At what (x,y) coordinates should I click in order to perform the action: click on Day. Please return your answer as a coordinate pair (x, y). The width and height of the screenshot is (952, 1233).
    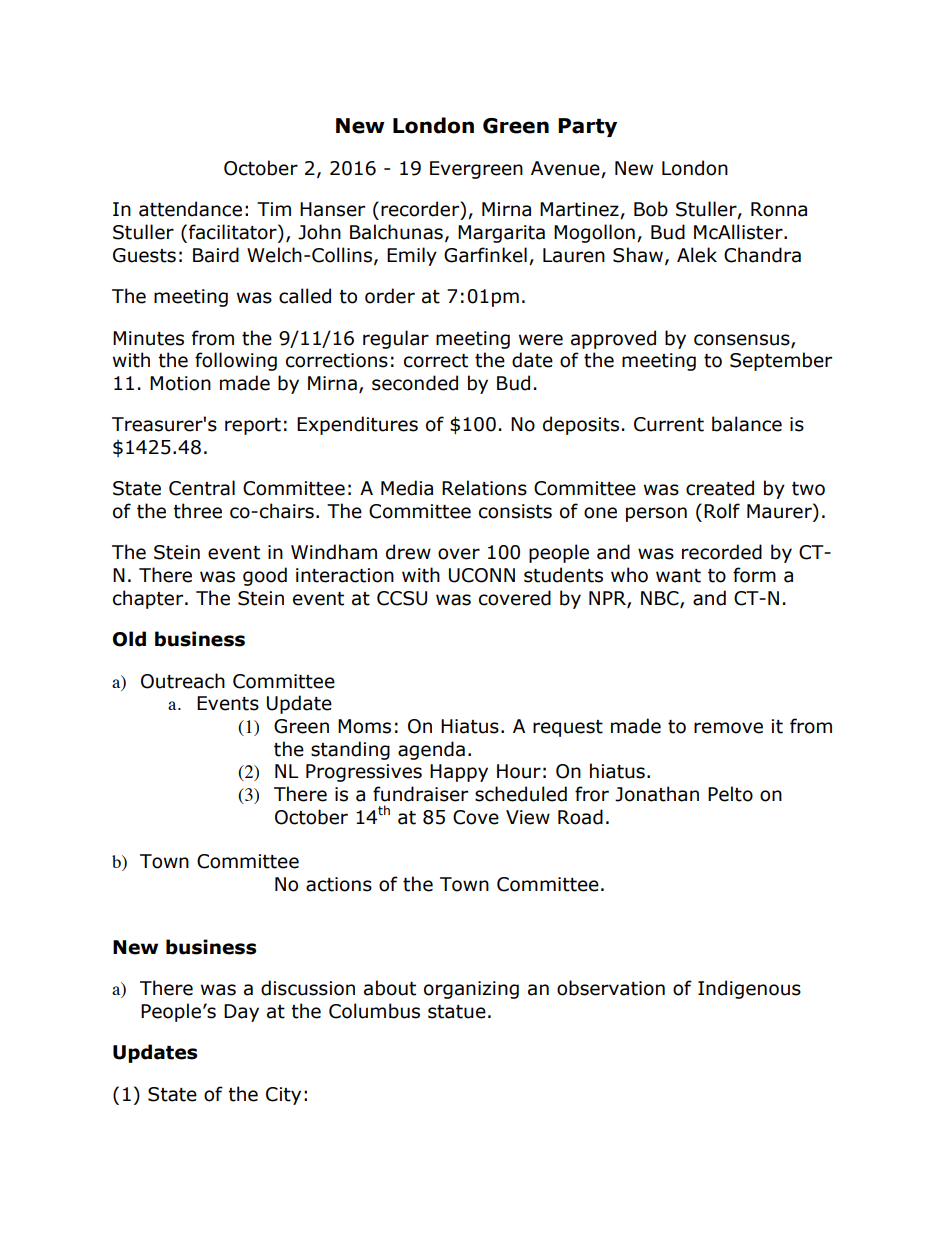
    Looking at the image, I should click on (241, 1013).
